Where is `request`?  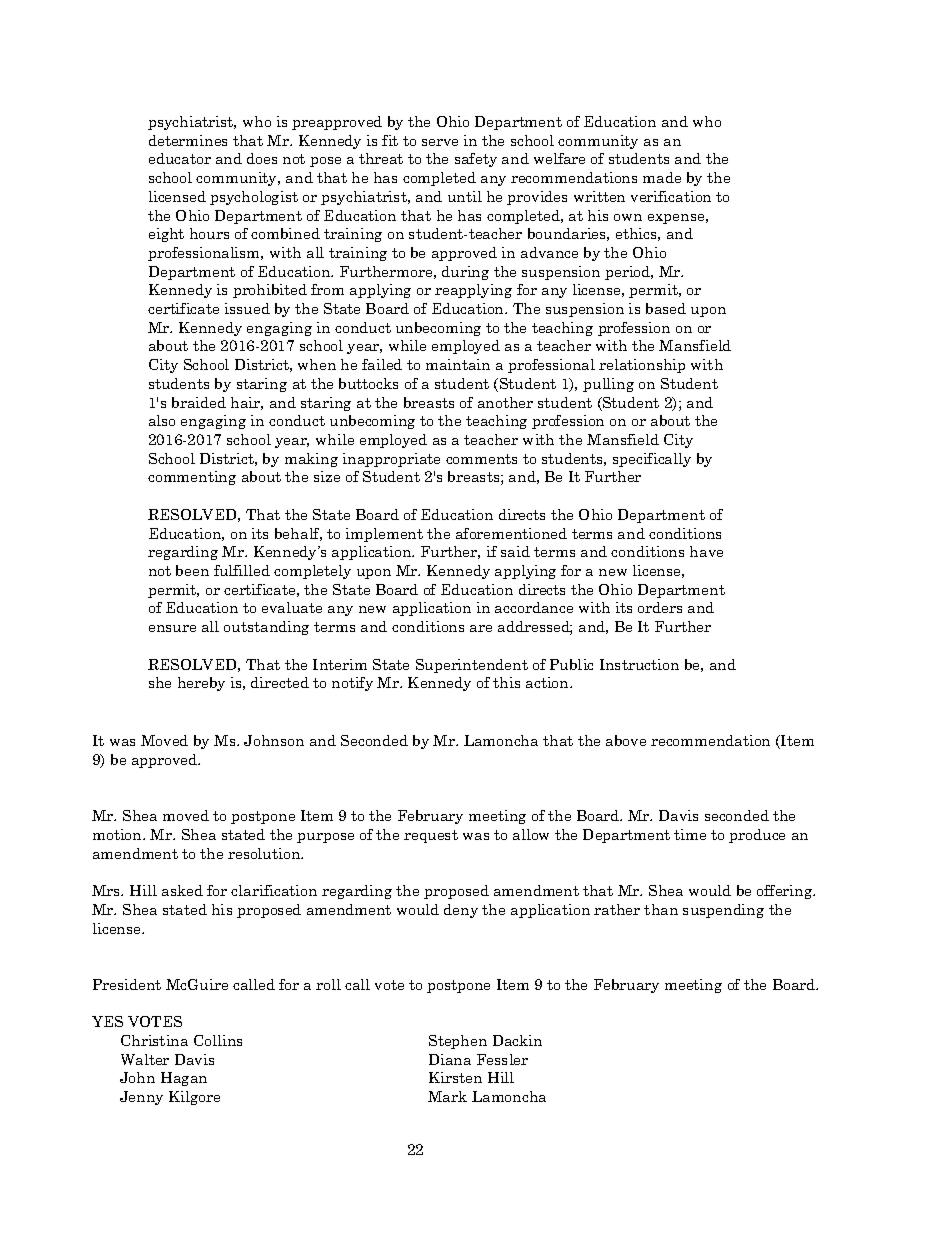
request is located at coordinates (431, 836).
